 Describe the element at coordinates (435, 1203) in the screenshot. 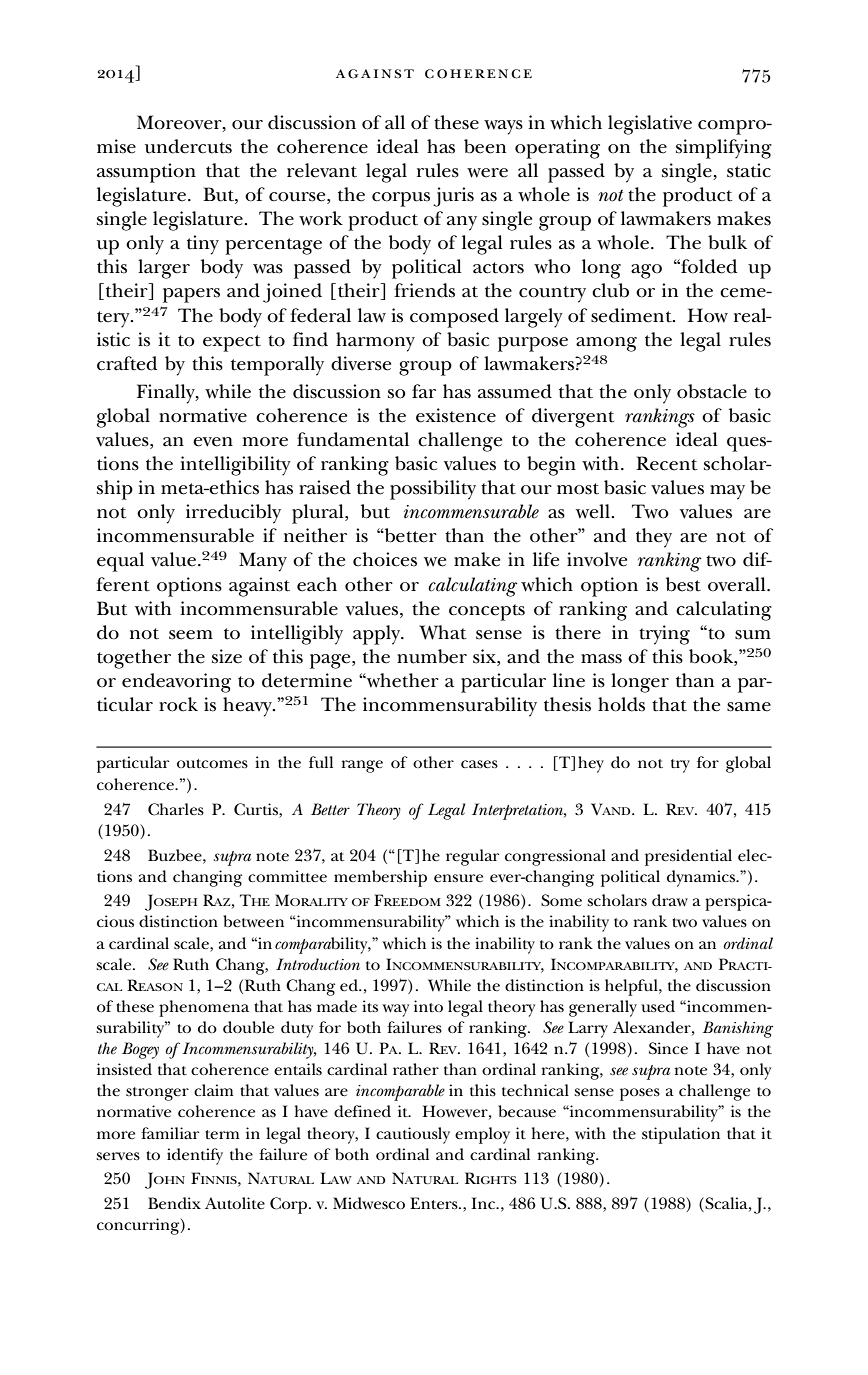

I see `Enters` at that location.
